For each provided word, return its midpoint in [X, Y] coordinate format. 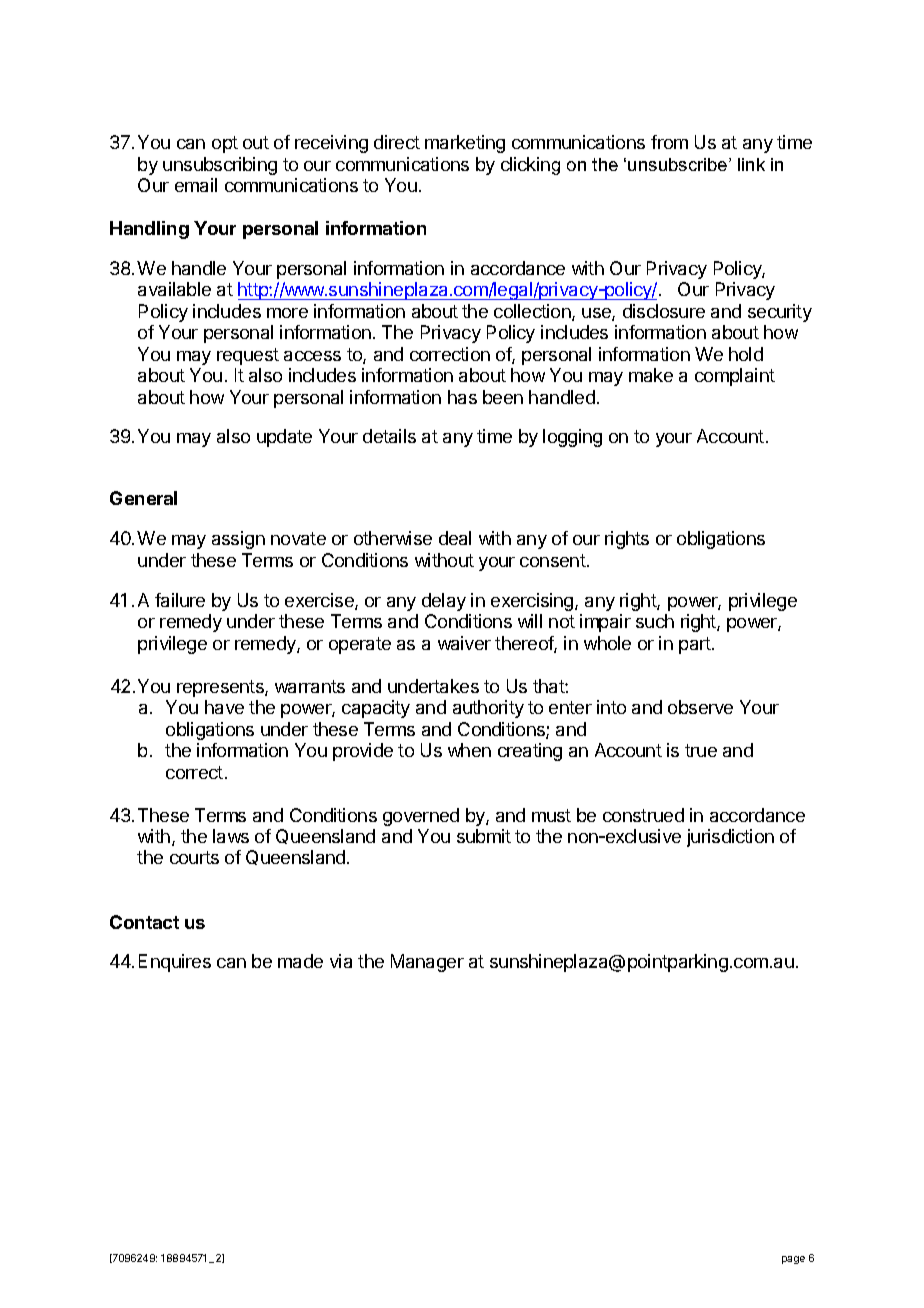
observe [700, 707]
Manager [427, 963]
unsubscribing [220, 166]
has [462, 397]
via [341, 961]
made [300, 961]
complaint [735, 377]
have [224, 707]
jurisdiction [730, 838]
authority [488, 709]
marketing [465, 144]
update [284, 438]
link [751, 164]
